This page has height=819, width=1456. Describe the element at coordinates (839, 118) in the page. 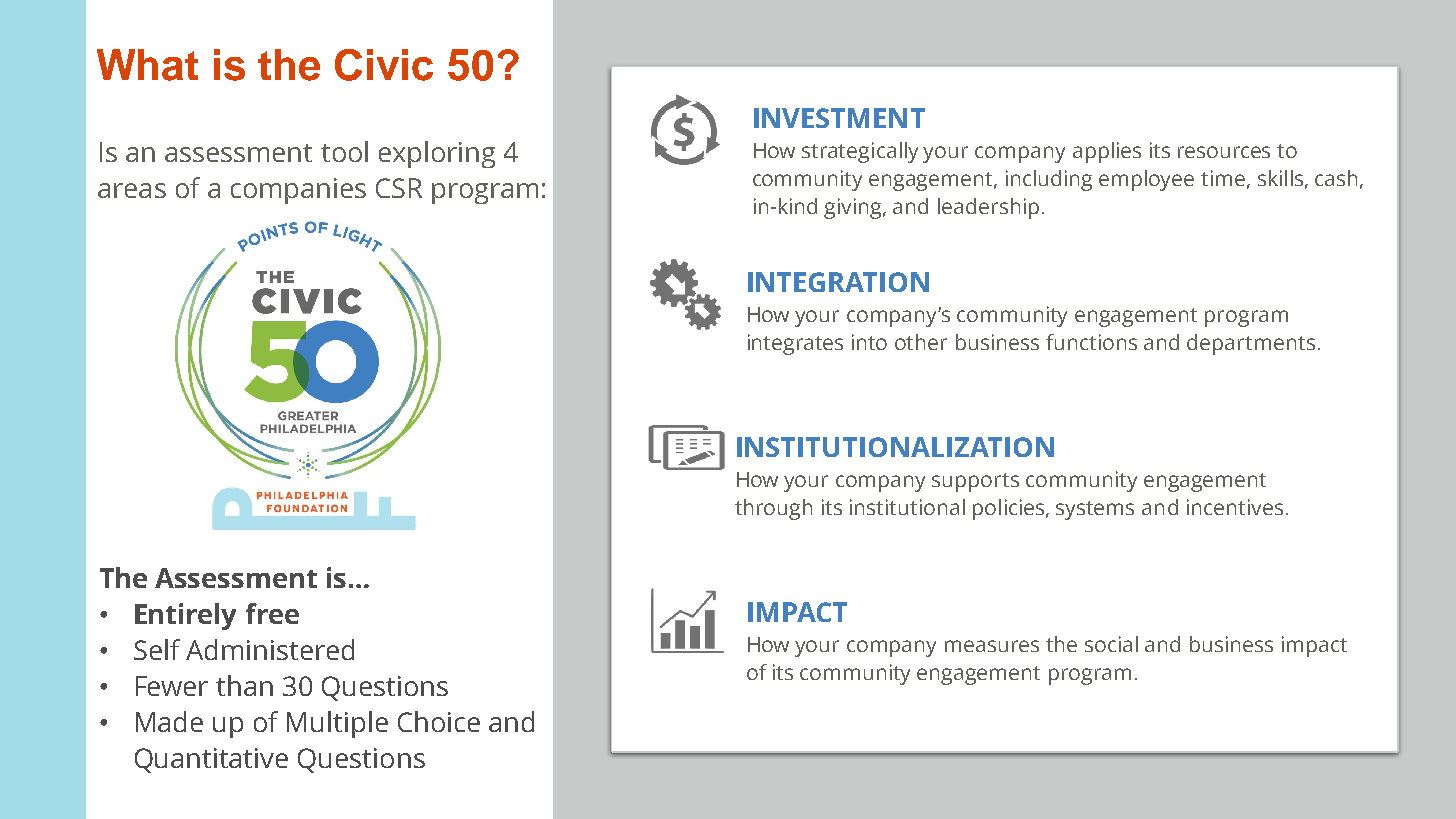

I see `INVESTMENT` at that location.
